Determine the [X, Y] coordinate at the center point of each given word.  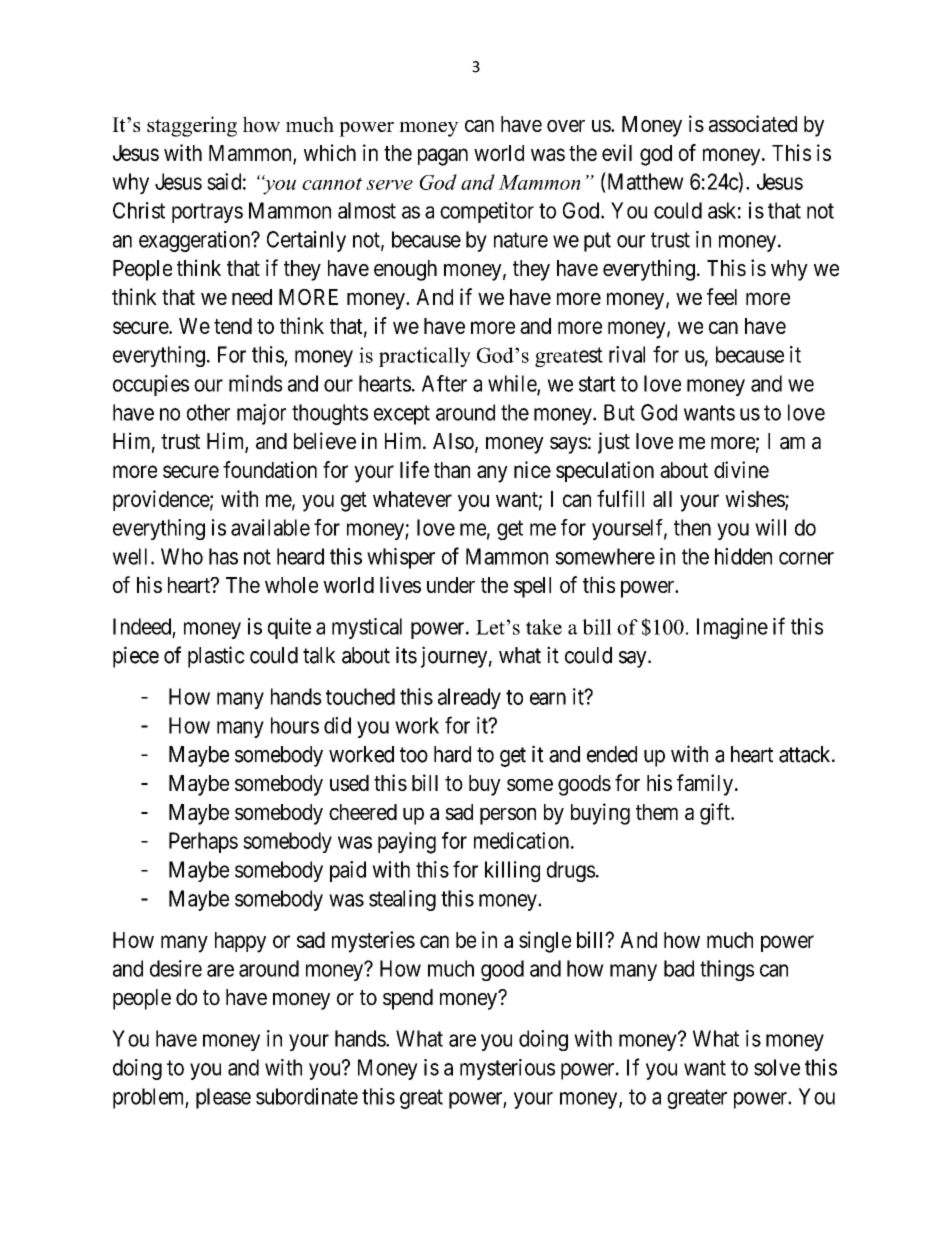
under [451, 585]
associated [753, 123]
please [223, 1098]
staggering [192, 126]
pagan [443, 157]
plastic [216, 657]
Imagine [732, 628]
